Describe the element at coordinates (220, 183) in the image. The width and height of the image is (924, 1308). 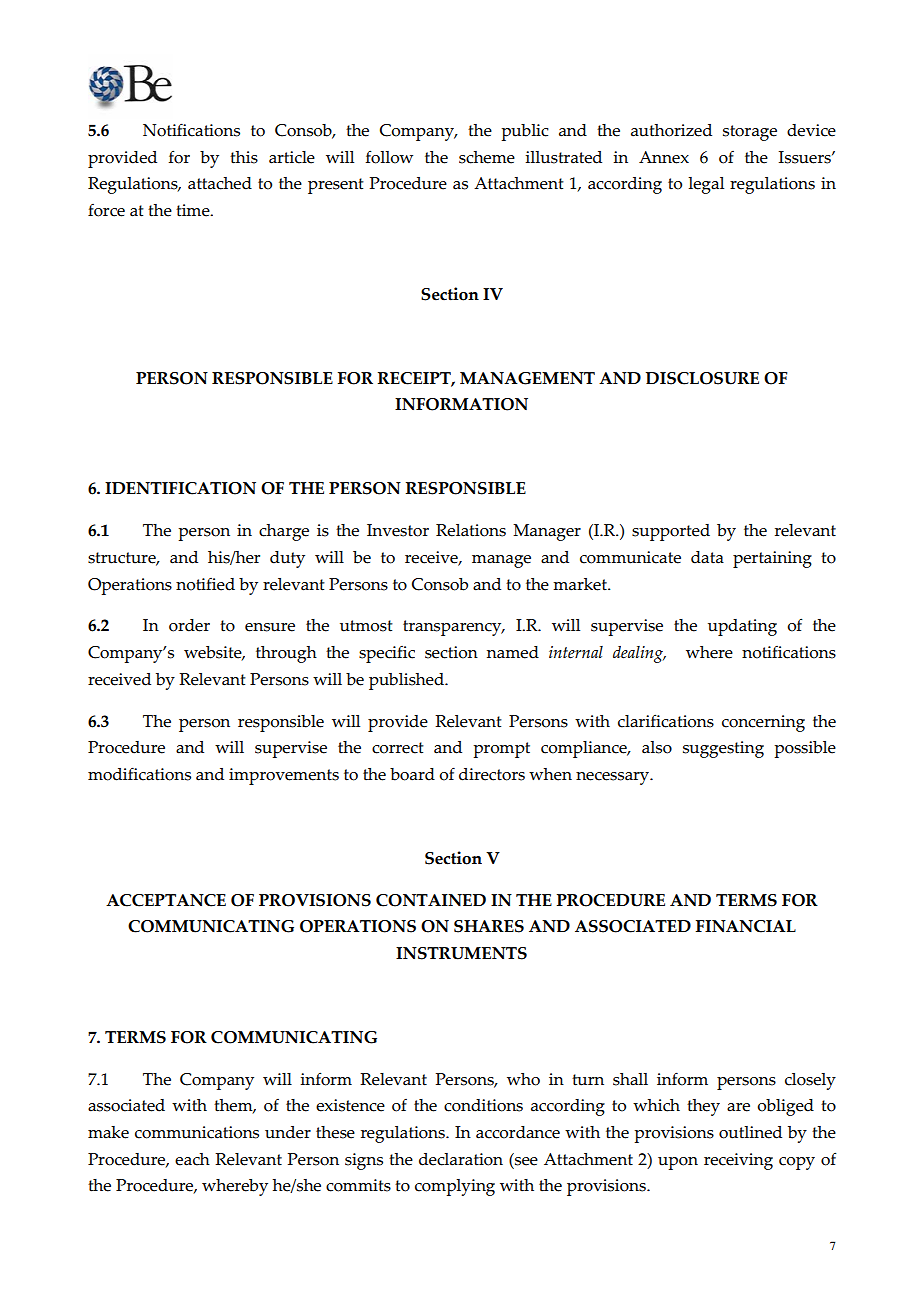
I see `attached` at that location.
